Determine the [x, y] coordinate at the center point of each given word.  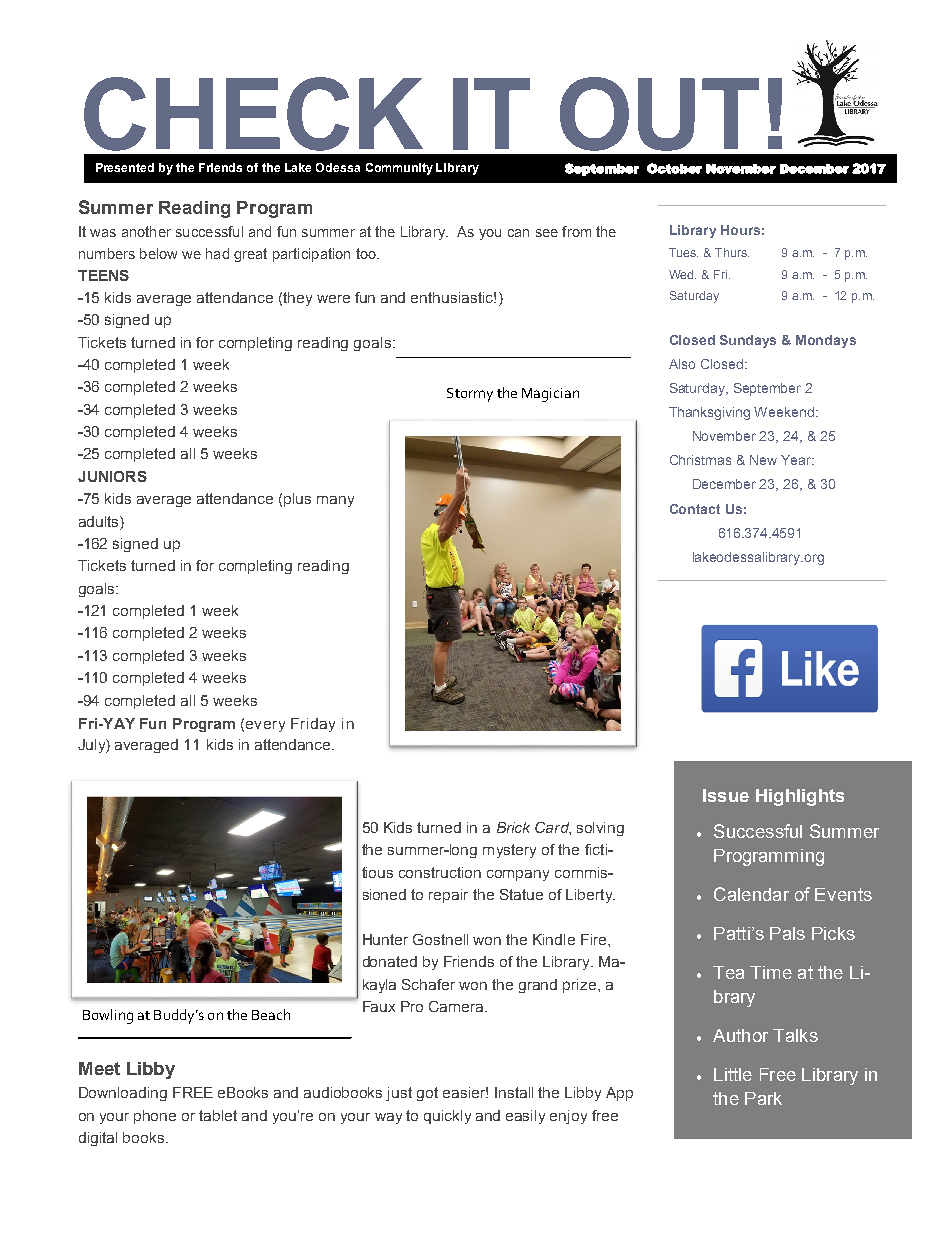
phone [155, 1117]
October [674, 168]
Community [399, 169]
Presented [125, 167]
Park [763, 1098]
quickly [447, 1117]
